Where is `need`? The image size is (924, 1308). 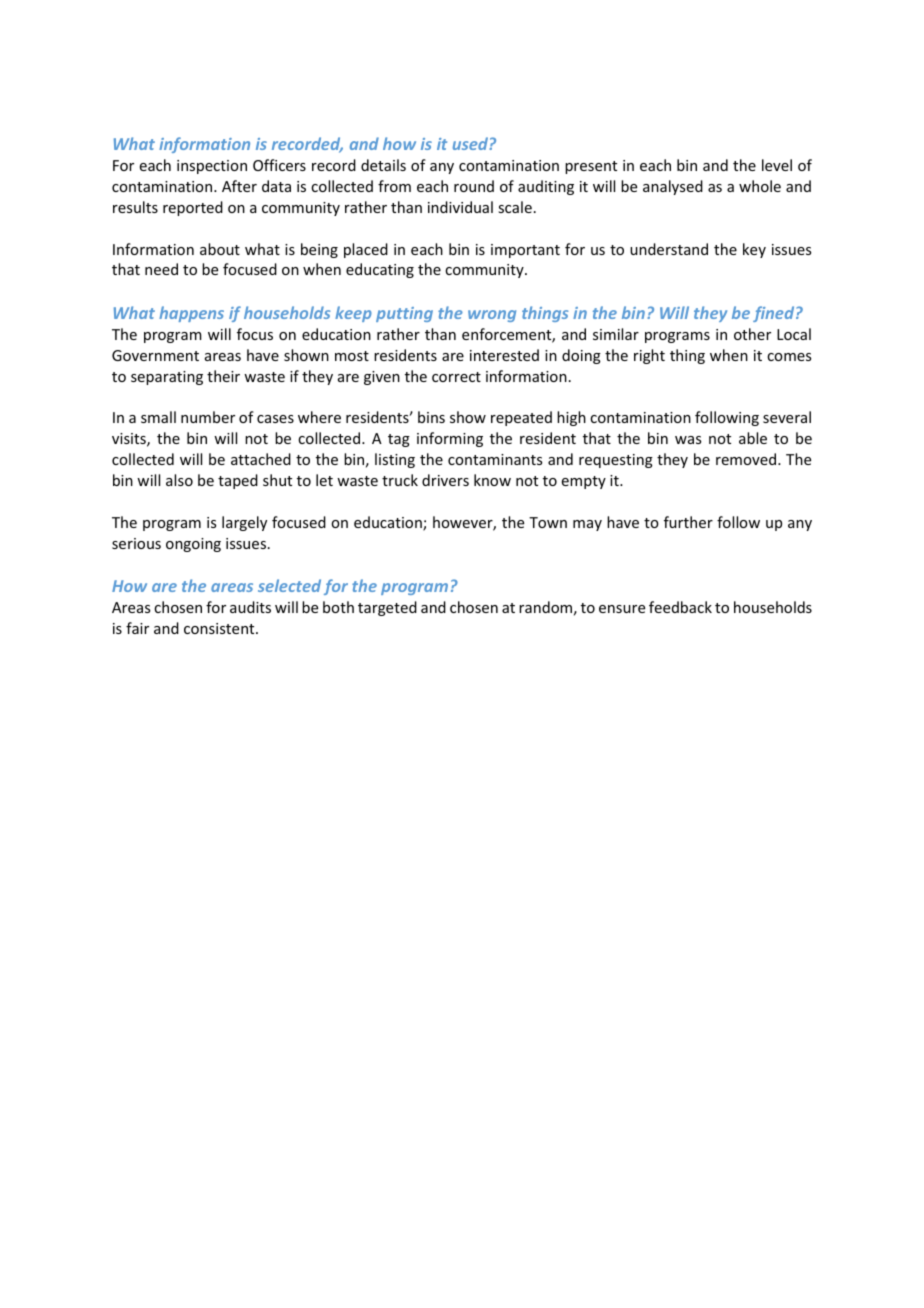
need is located at coordinates (161, 269).
